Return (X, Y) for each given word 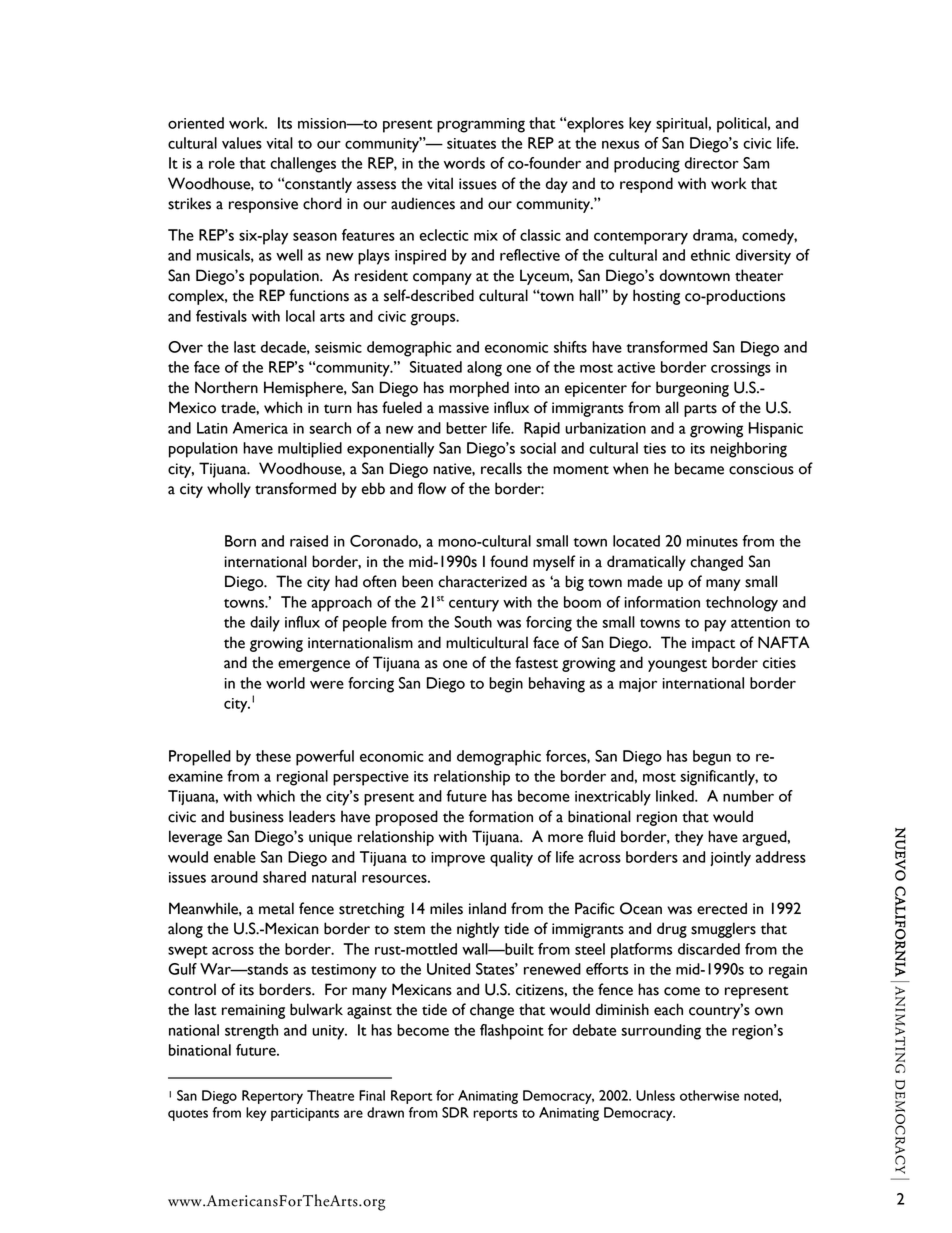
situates (471, 143)
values (242, 143)
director (712, 163)
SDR (455, 1112)
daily (265, 624)
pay (715, 626)
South (473, 622)
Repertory (272, 1097)
